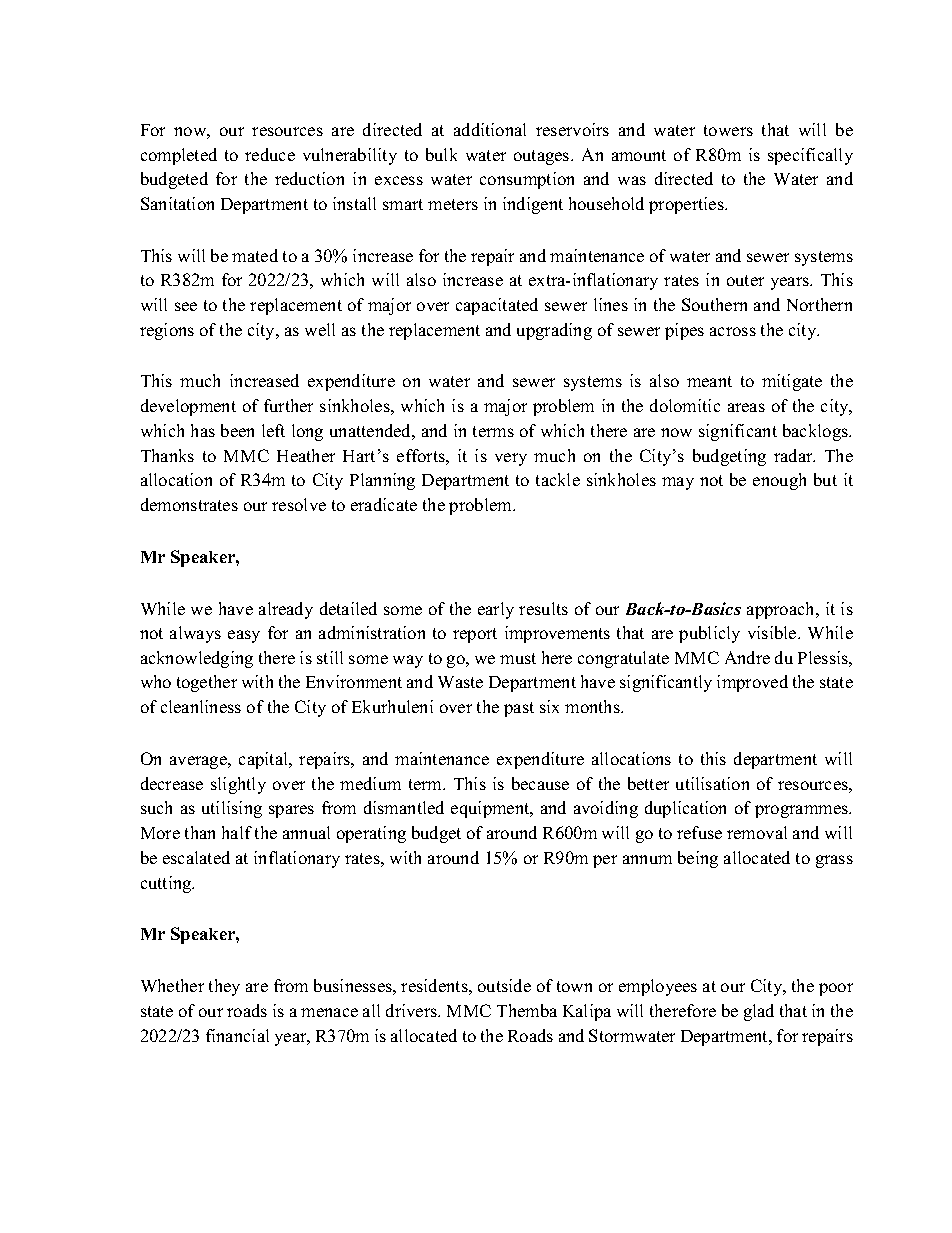 The height and width of the screenshot is (1233, 952). Describe the element at coordinates (782, 610) in the screenshot. I see `approach` at that location.
